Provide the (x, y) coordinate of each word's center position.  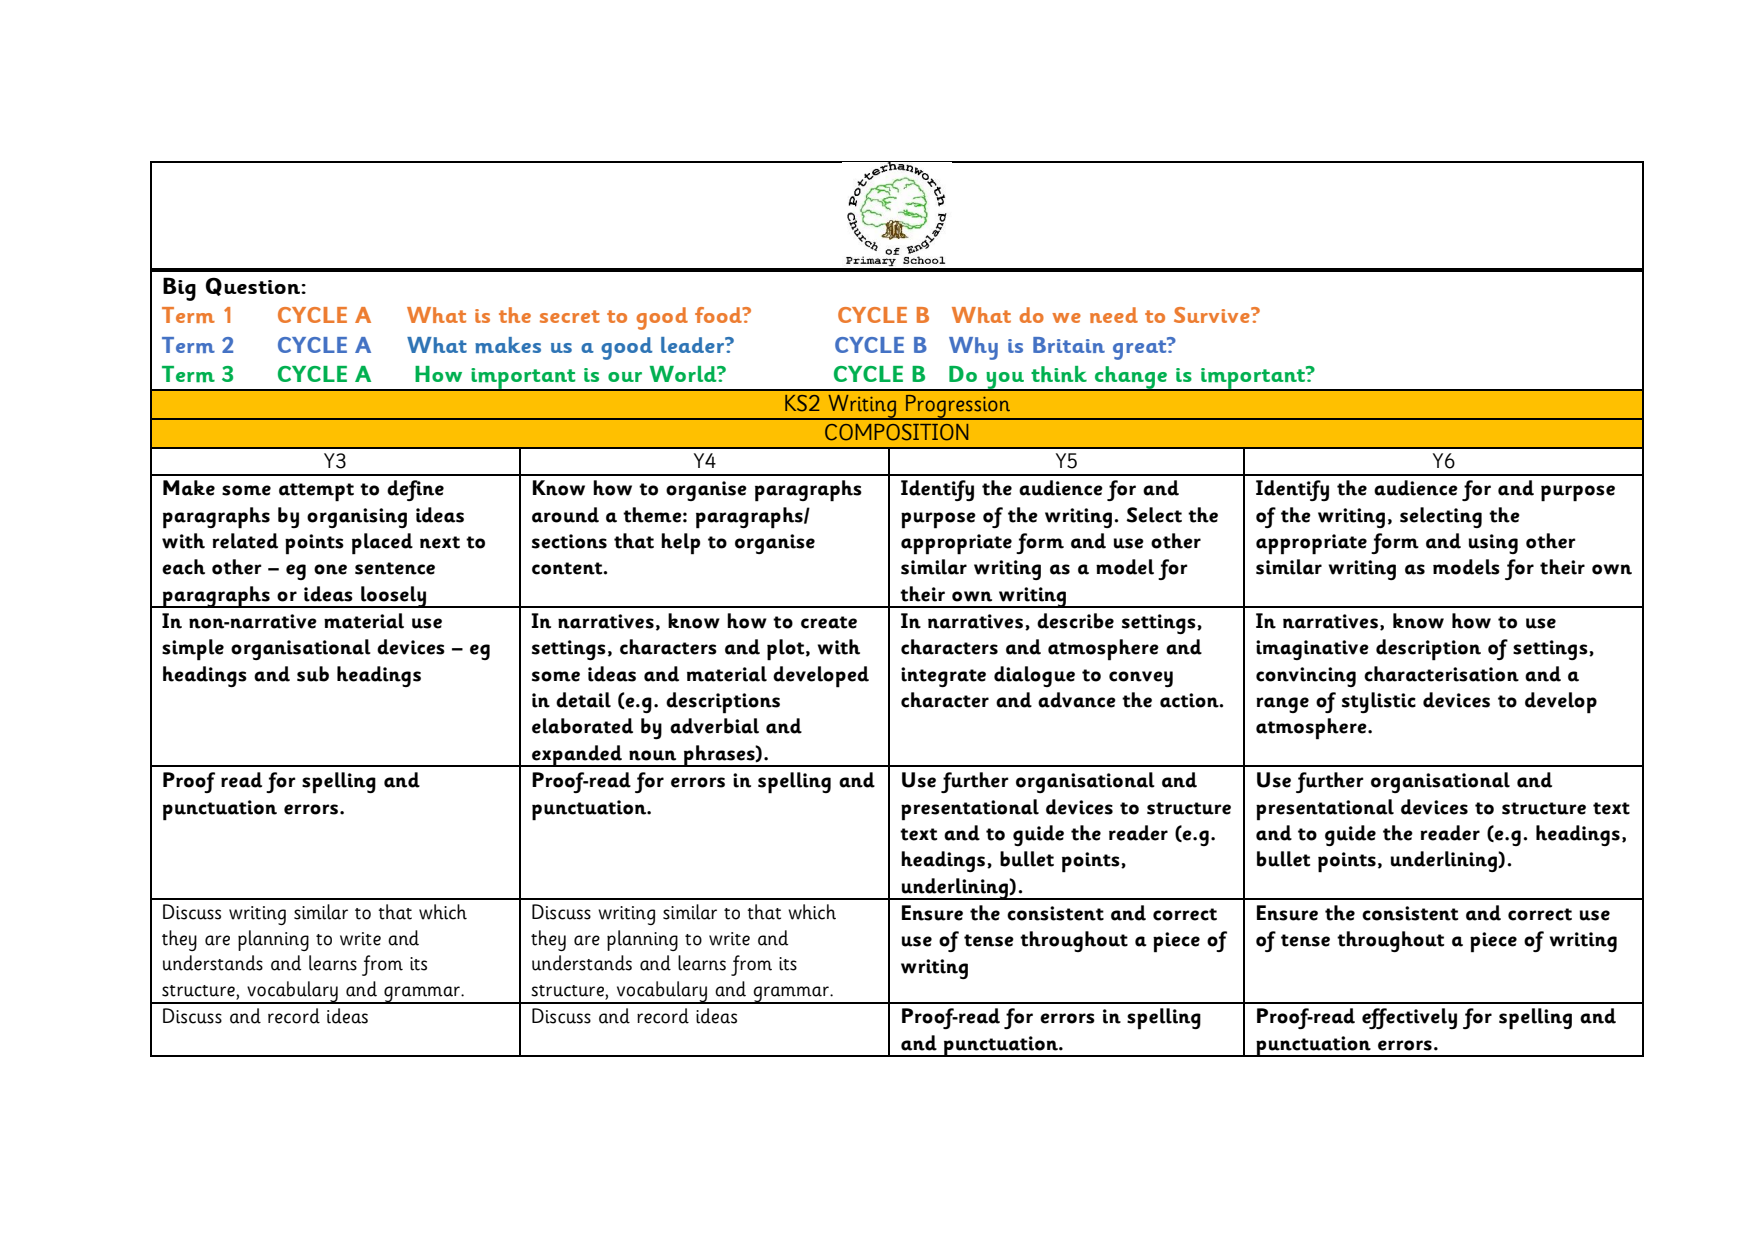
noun (652, 755)
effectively (1409, 1018)
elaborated (582, 726)
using (1493, 544)
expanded (577, 756)
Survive (1213, 315)
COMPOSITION (896, 432)
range (1282, 705)
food (719, 315)
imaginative (1312, 650)
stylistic (1379, 702)
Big (179, 289)
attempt (316, 492)
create (829, 622)
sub (313, 674)
